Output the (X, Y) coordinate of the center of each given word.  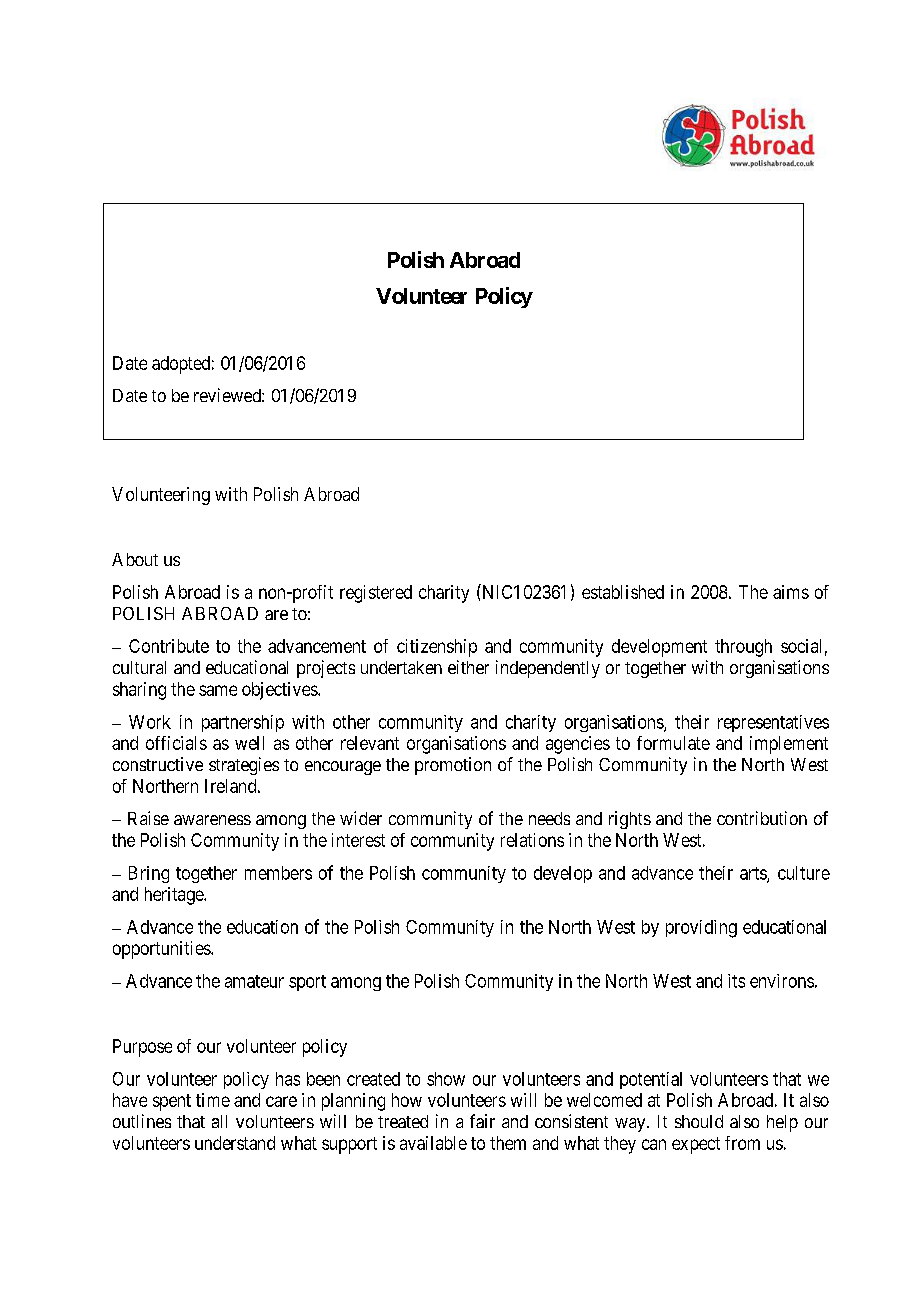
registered (376, 594)
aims (791, 592)
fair (482, 1121)
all (219, 1121)
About (135, 559)
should (699, 1121)
